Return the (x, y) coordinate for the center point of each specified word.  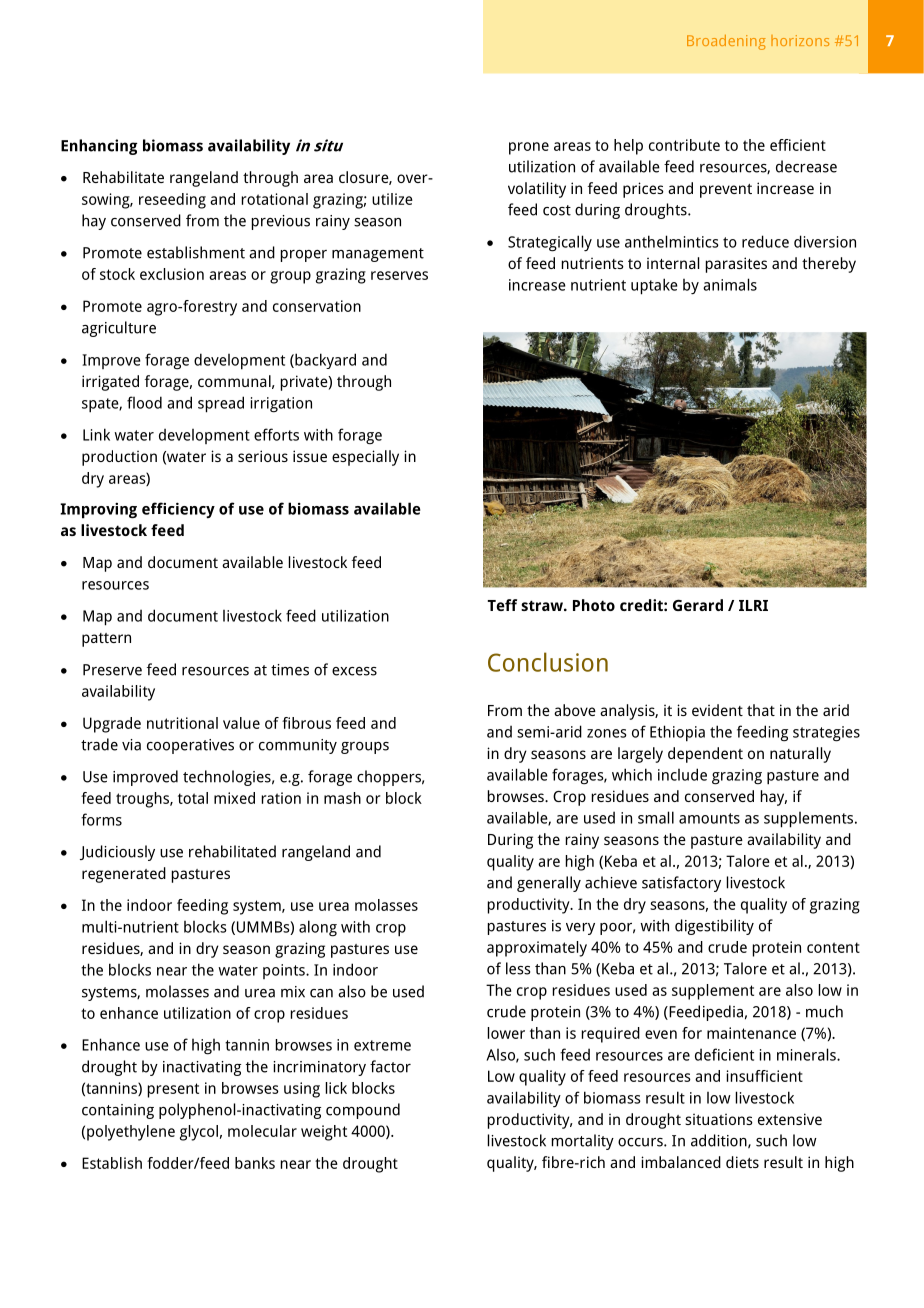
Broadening (726, 42)
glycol (199, 1133)
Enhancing (99, 147)
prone (529, 148)
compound (363, 1111)
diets (742, 1162)
